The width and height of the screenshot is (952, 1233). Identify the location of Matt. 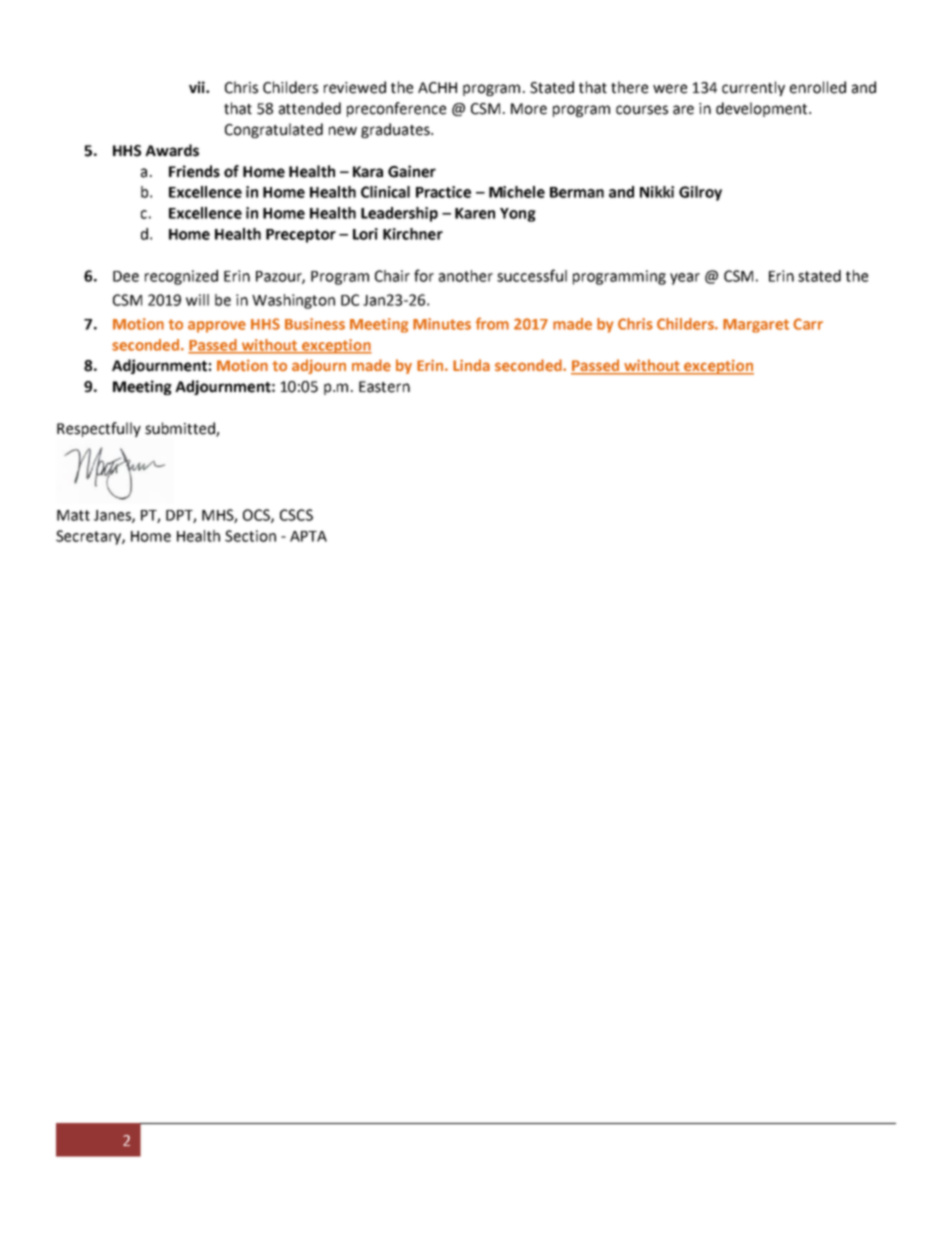
(73, 515).
